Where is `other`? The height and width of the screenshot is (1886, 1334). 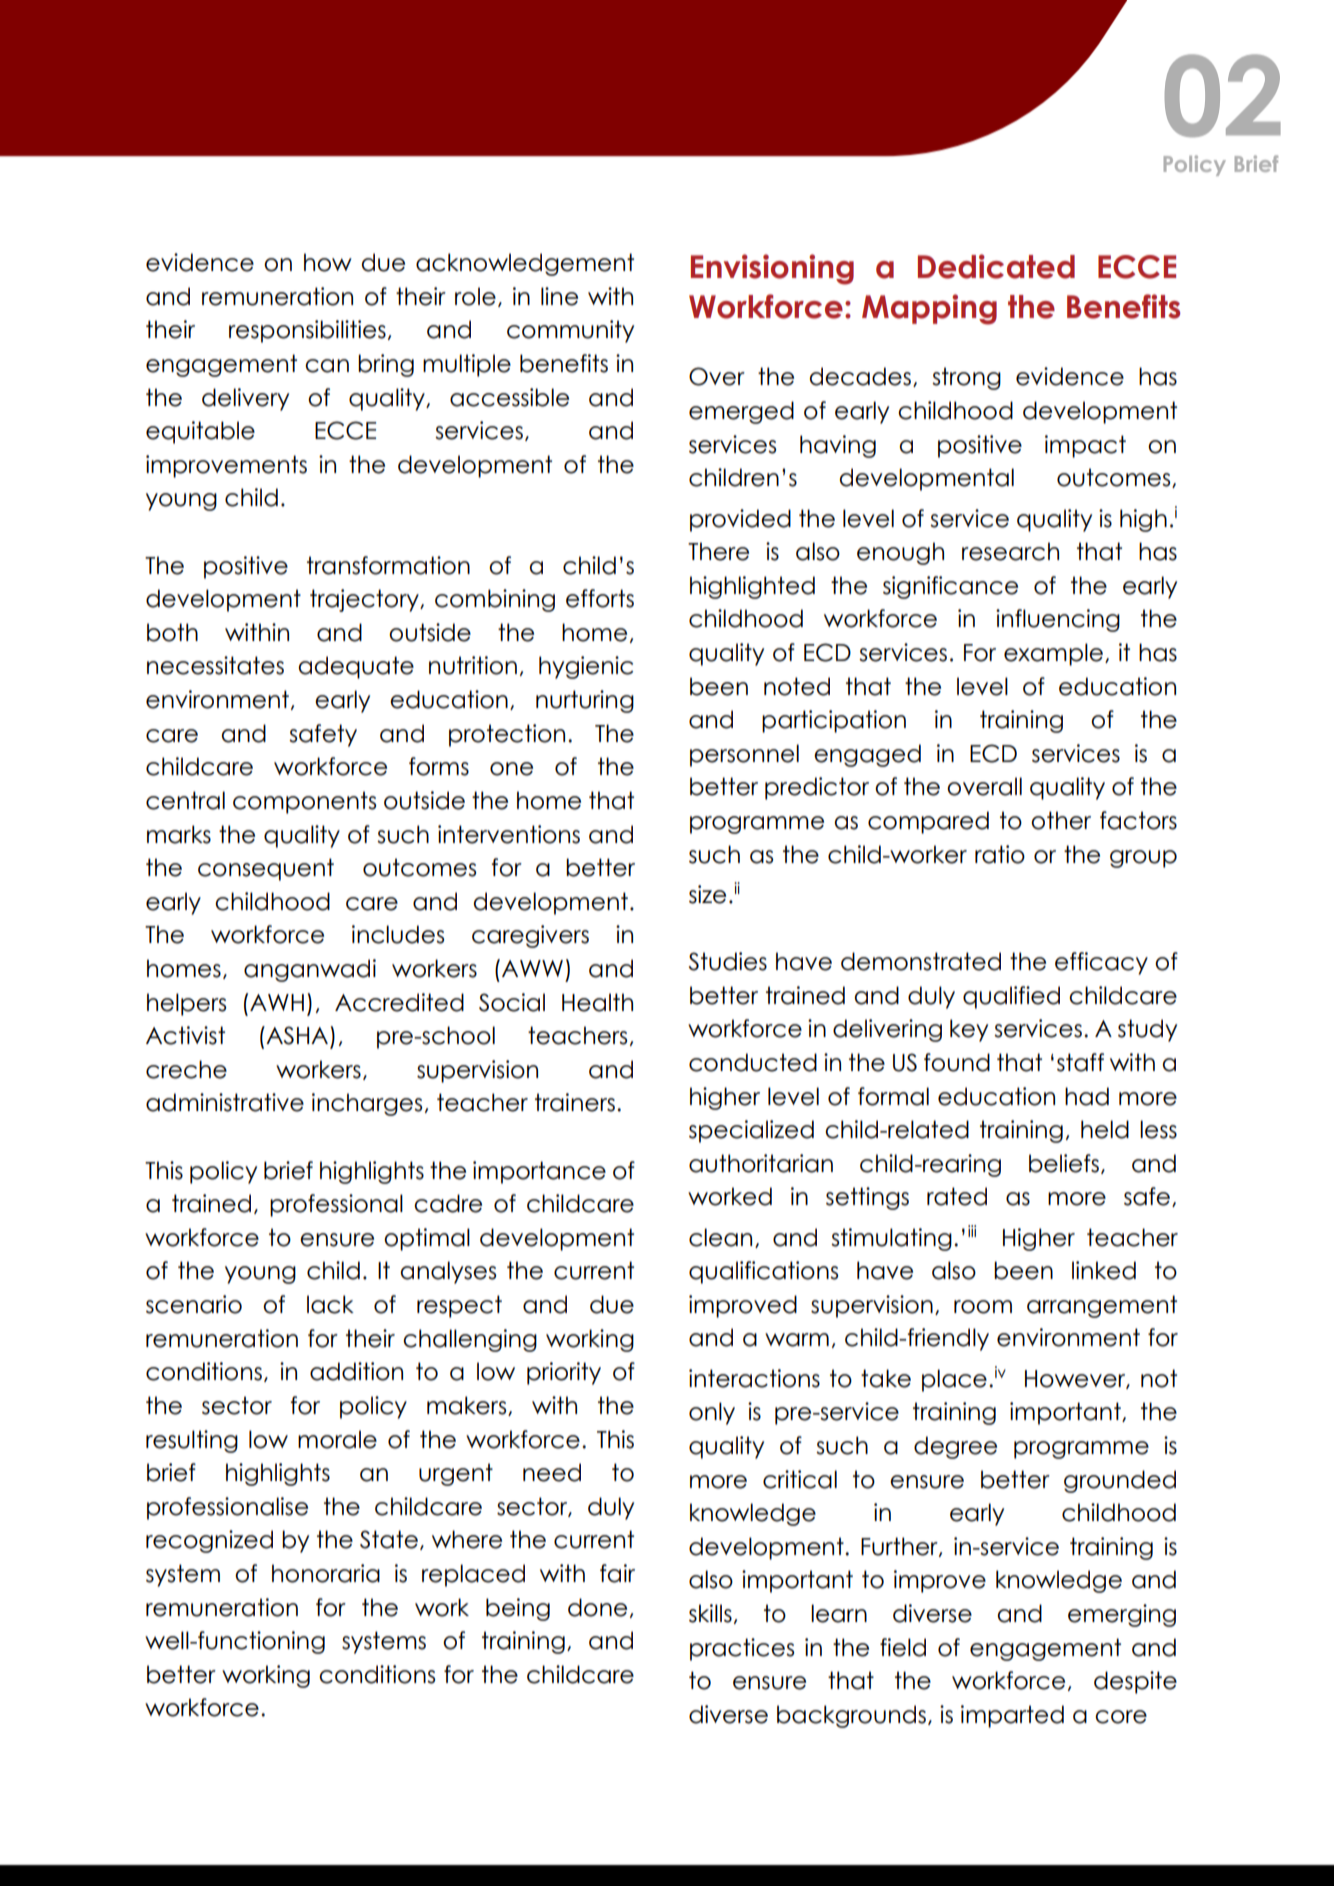 other is located at coordinates (1061, 820).
